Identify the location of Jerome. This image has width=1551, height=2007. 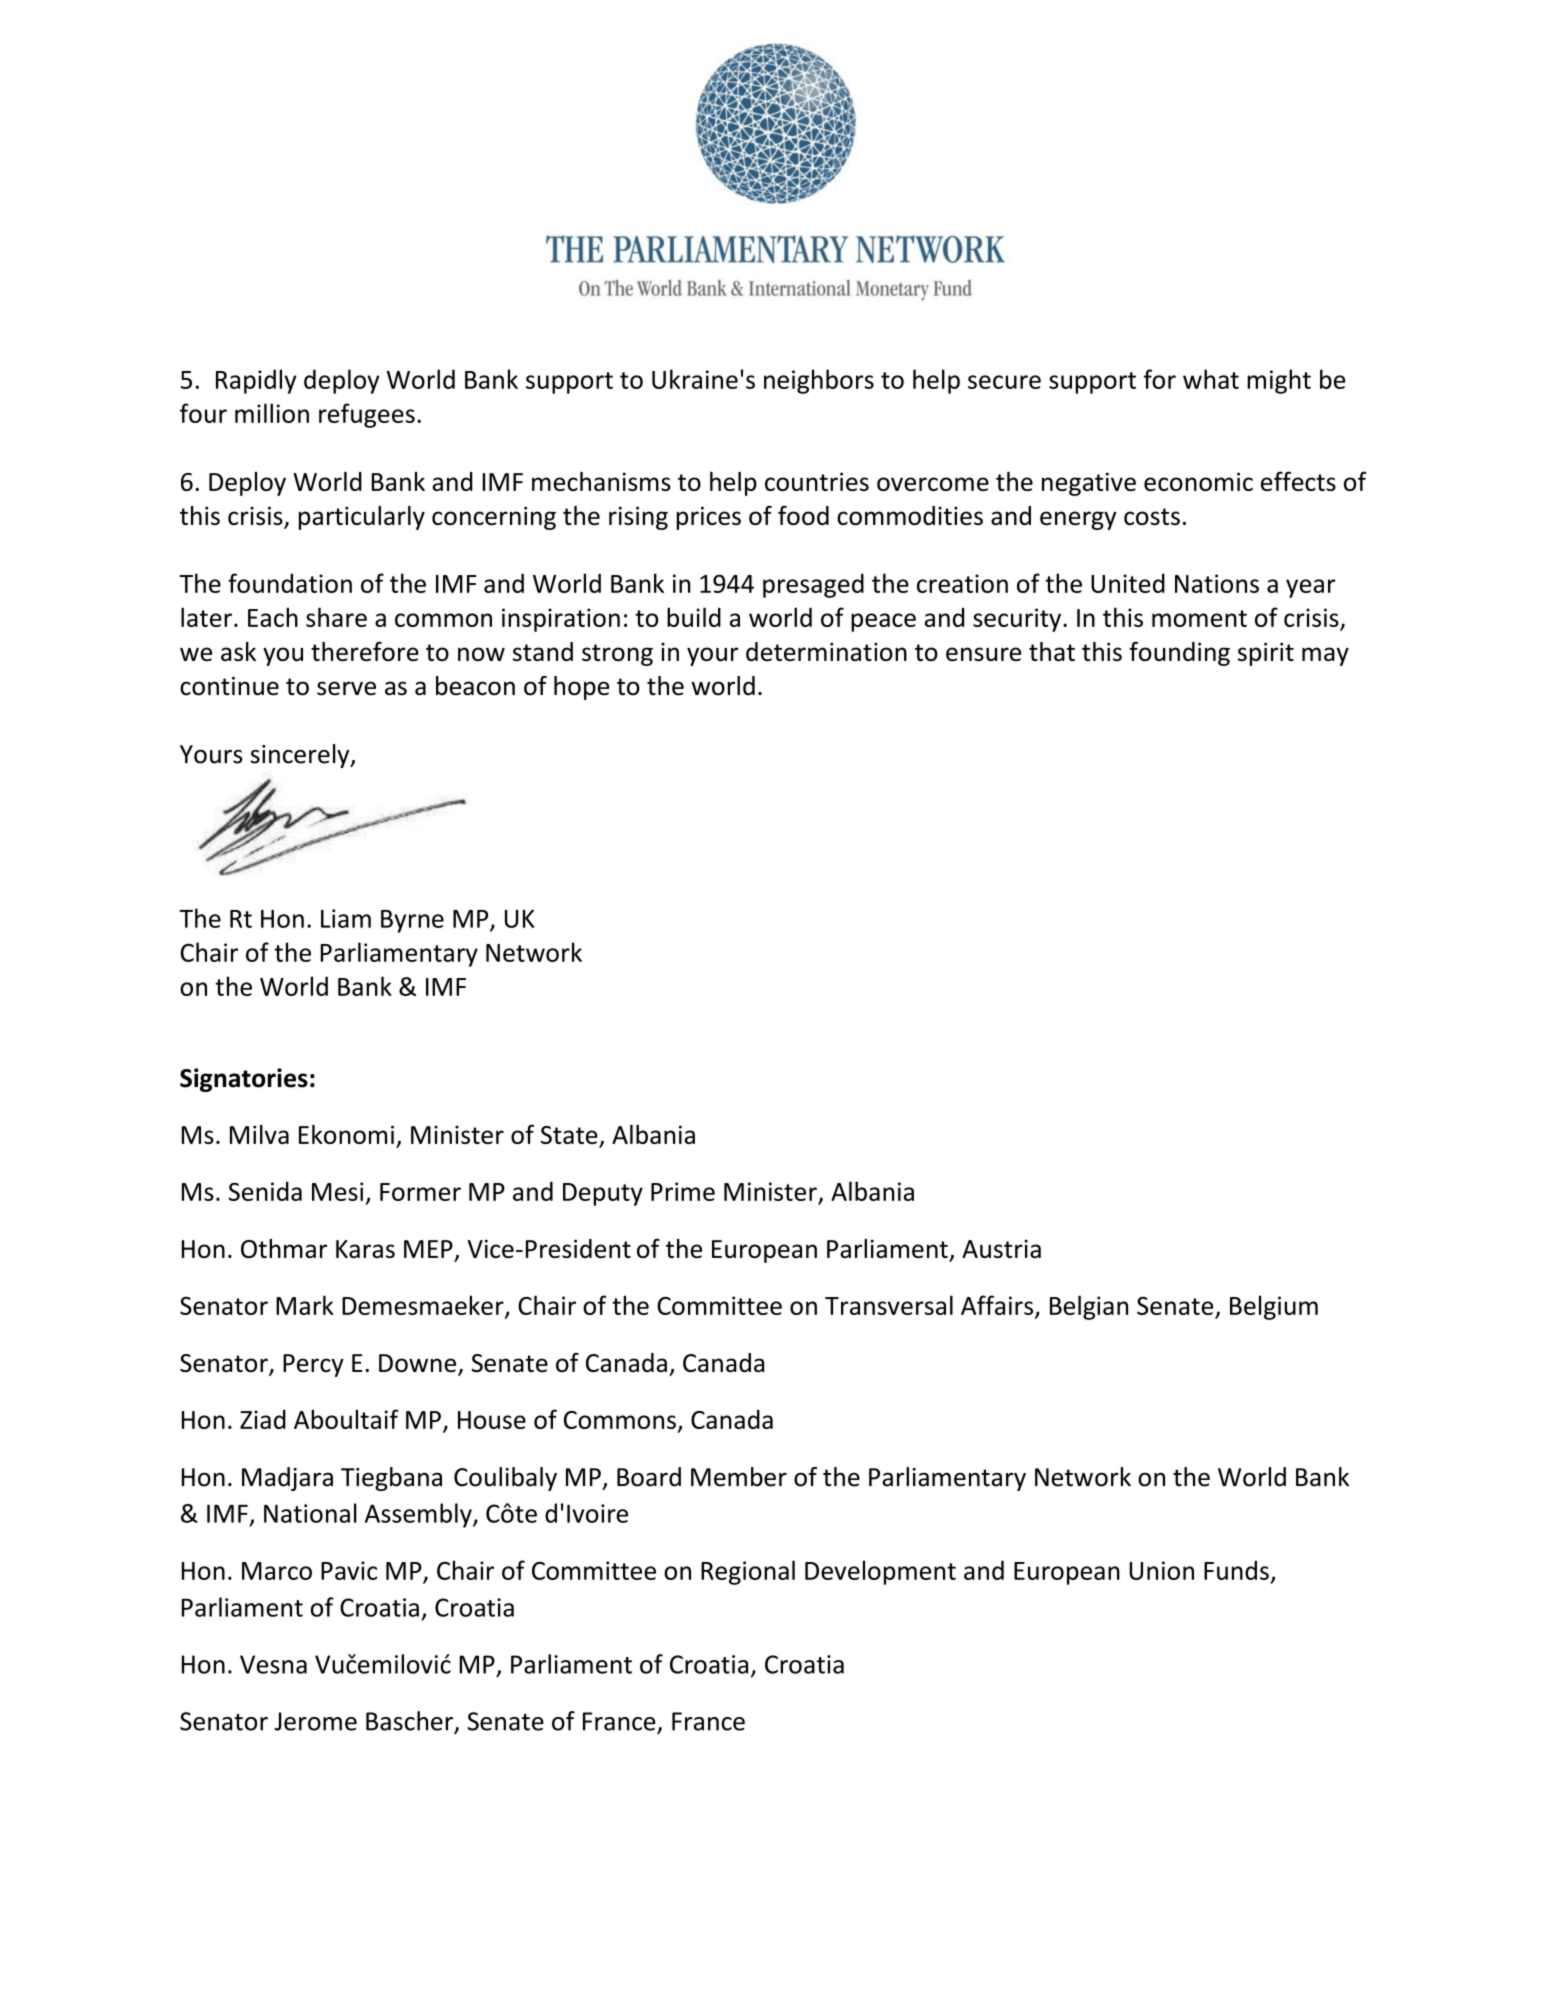
(315, 1721).
